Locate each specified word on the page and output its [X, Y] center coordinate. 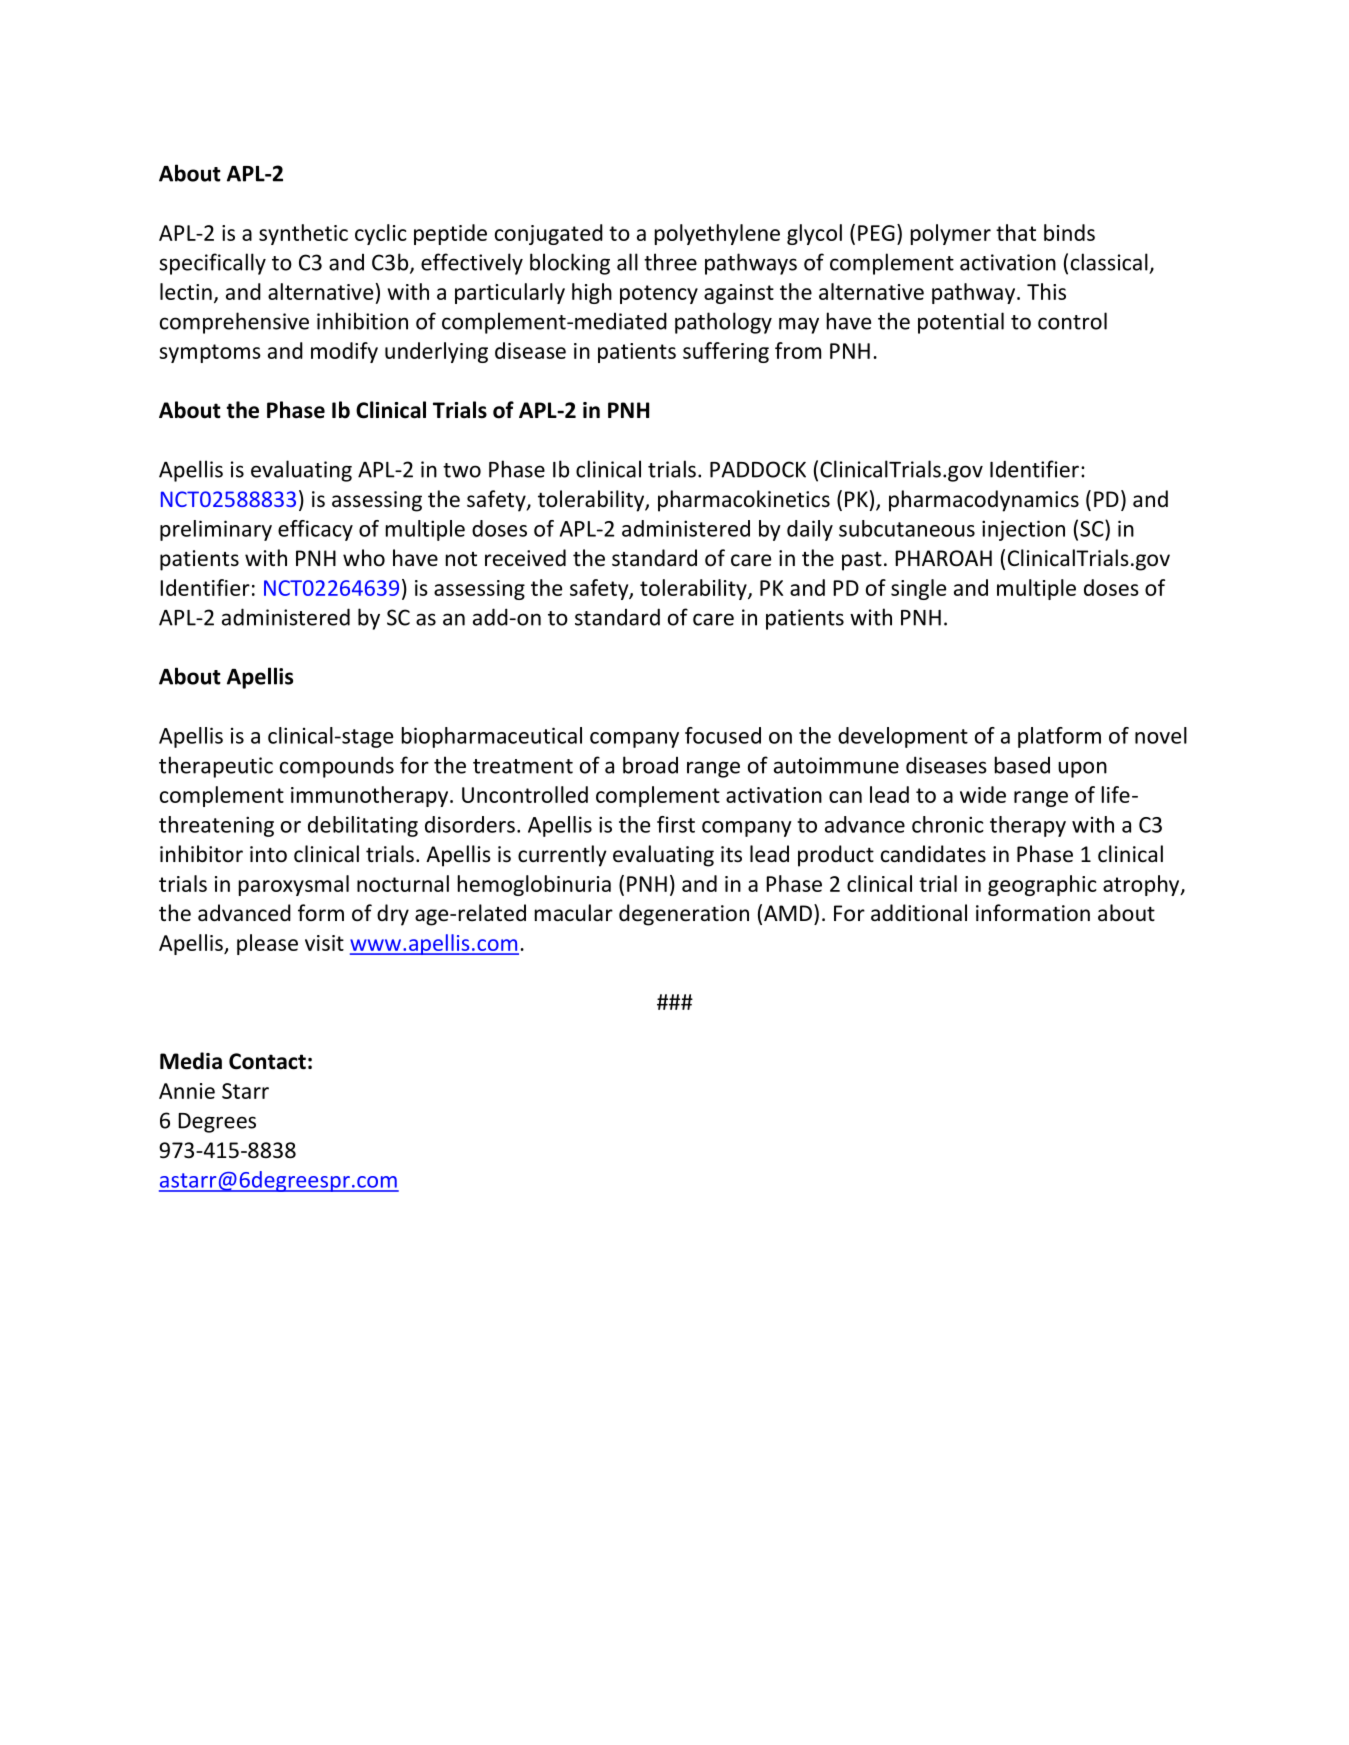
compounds [337, 767]
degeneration [684, 915]
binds [1069, 232]
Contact [267, 1061]
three [670, 262]
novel [1161, 735]
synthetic [303, 234]
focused [723, 735]
